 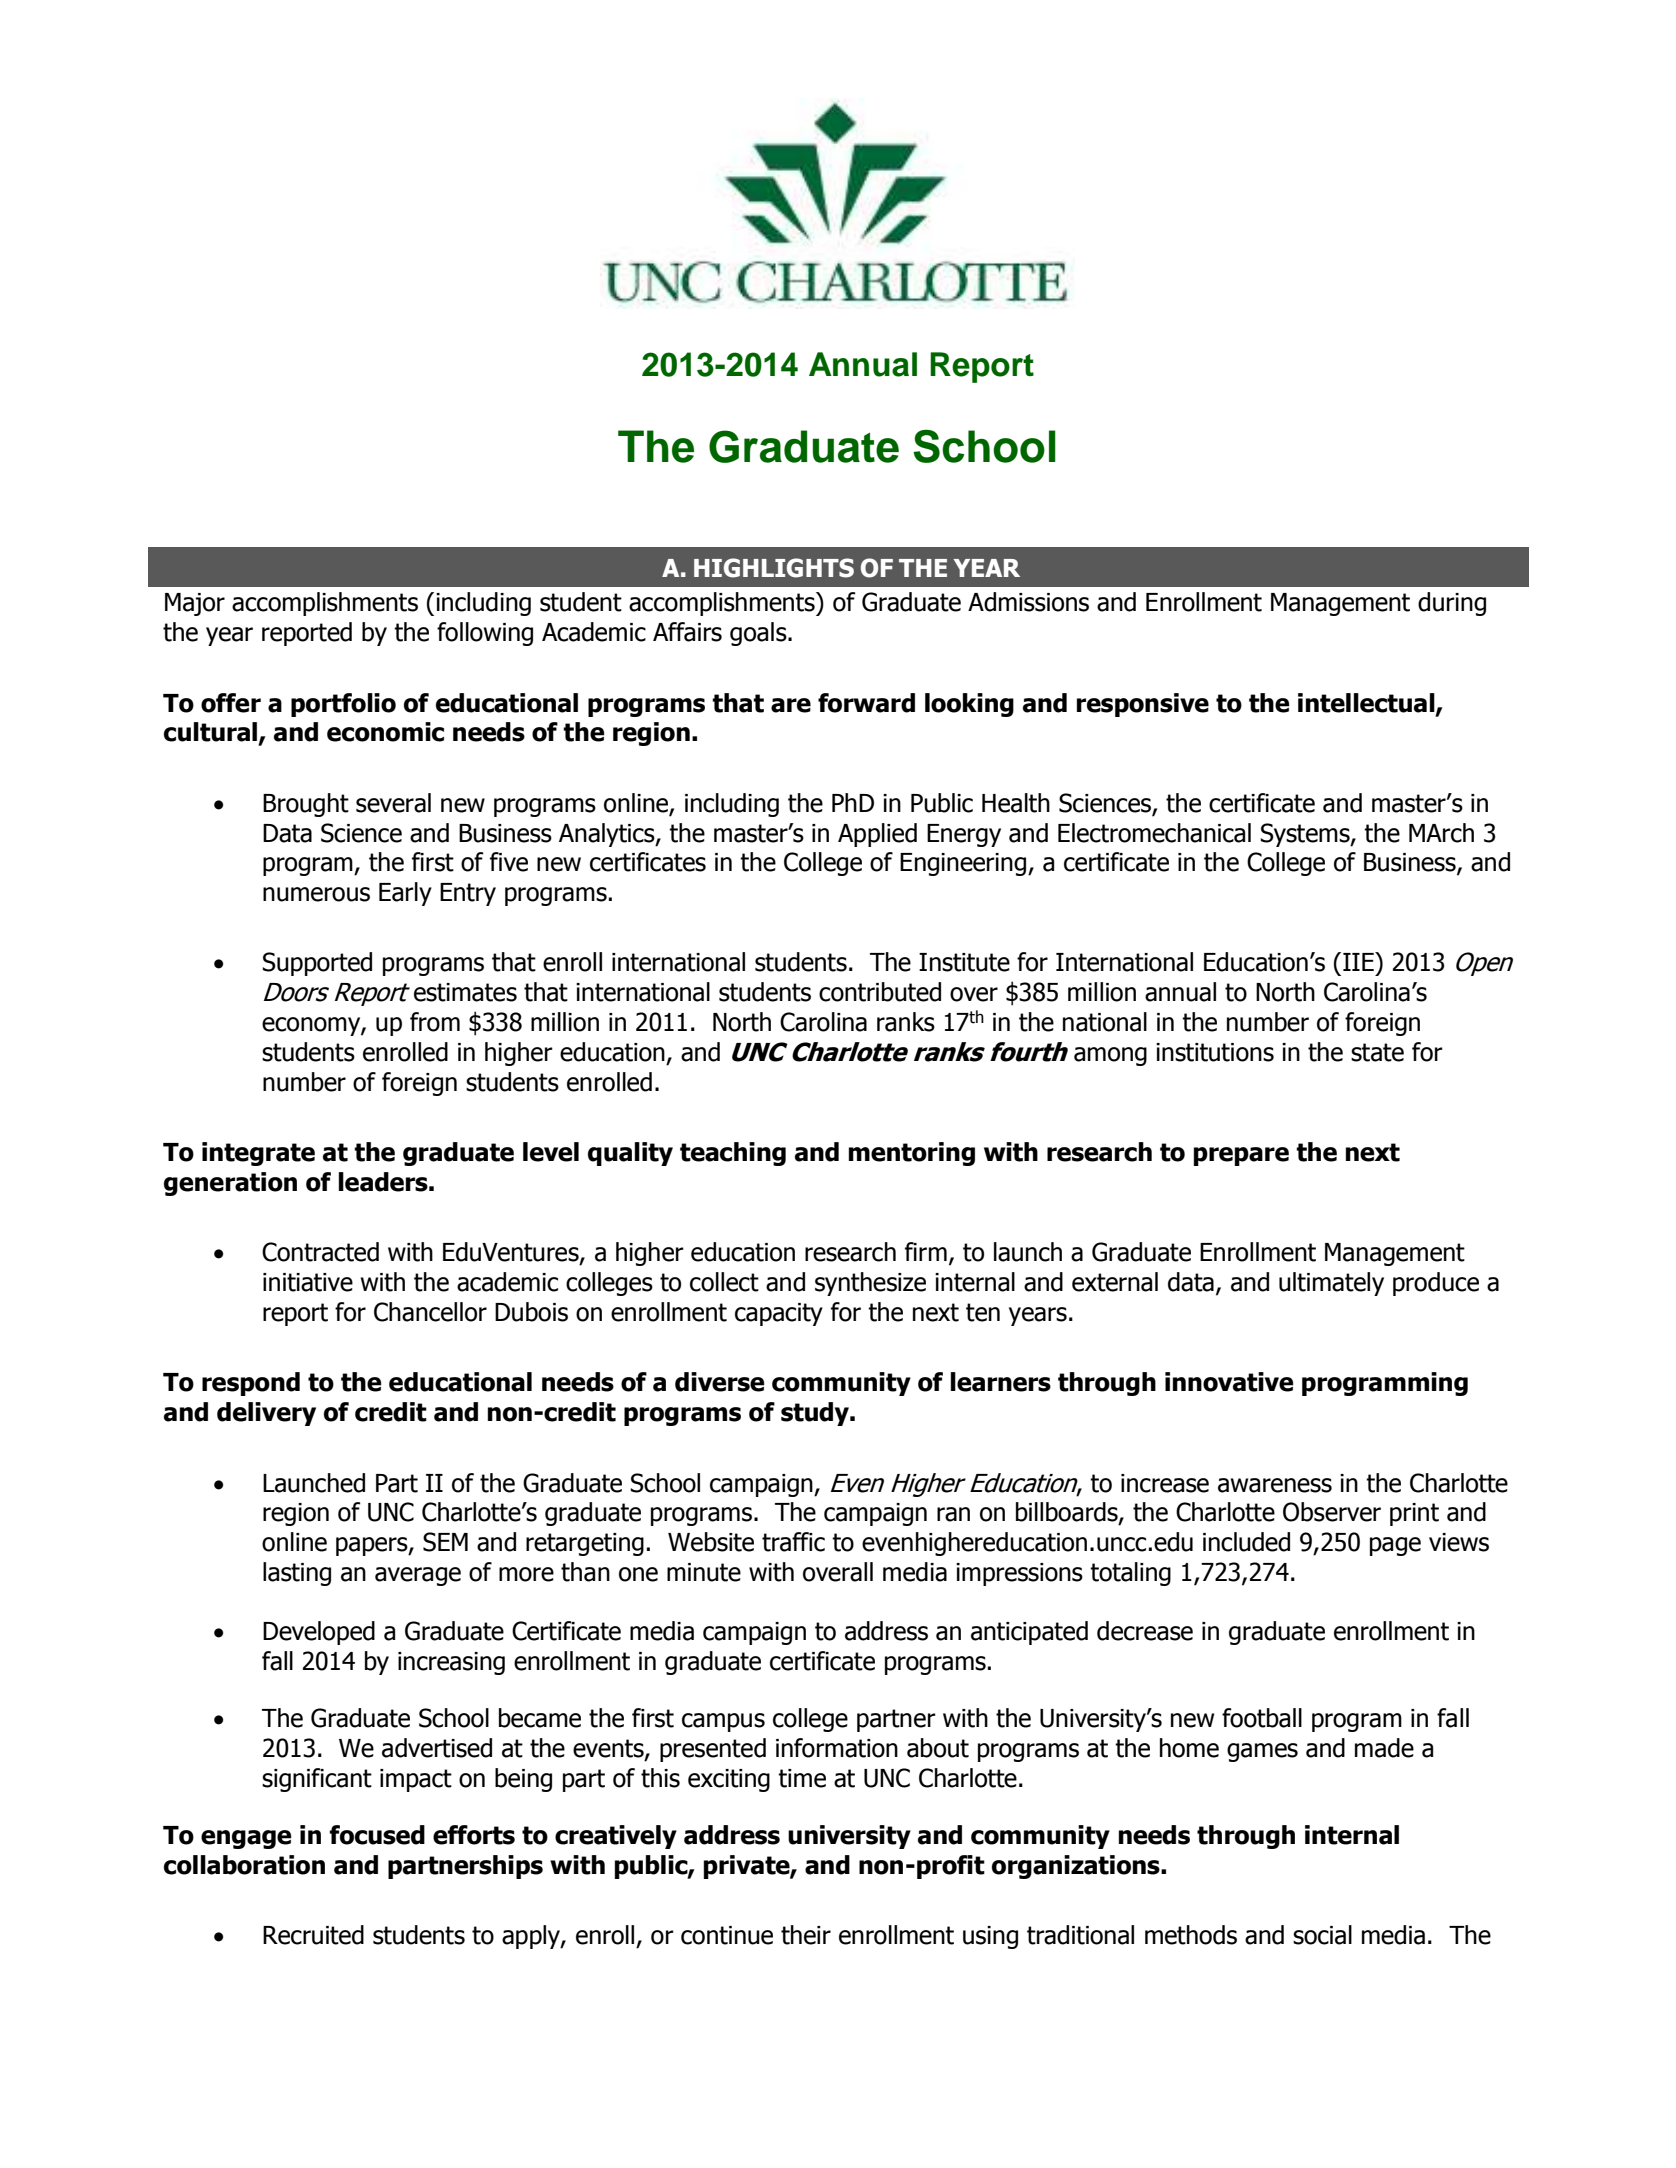 What do you see at coordinates (297, 1574) in the screenshot?
I see `lasting` at bounding box center [297, 1574].
